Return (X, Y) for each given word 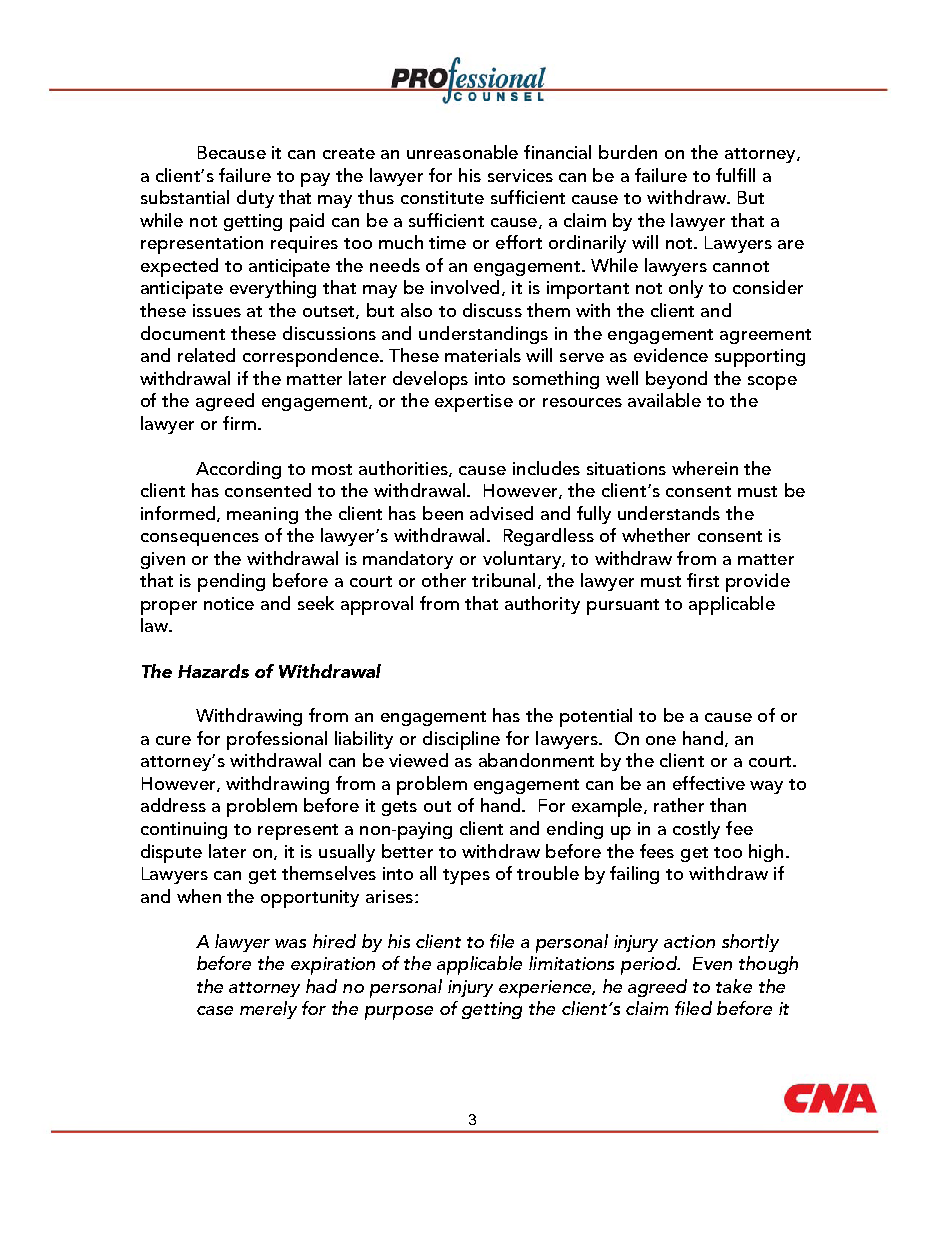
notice (229, 603)
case (215, 1010)
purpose (399, 1013)
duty (255, 199)
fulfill (735, 175)
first (703, 580)
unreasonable (462, 152)
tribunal (503, 580)
